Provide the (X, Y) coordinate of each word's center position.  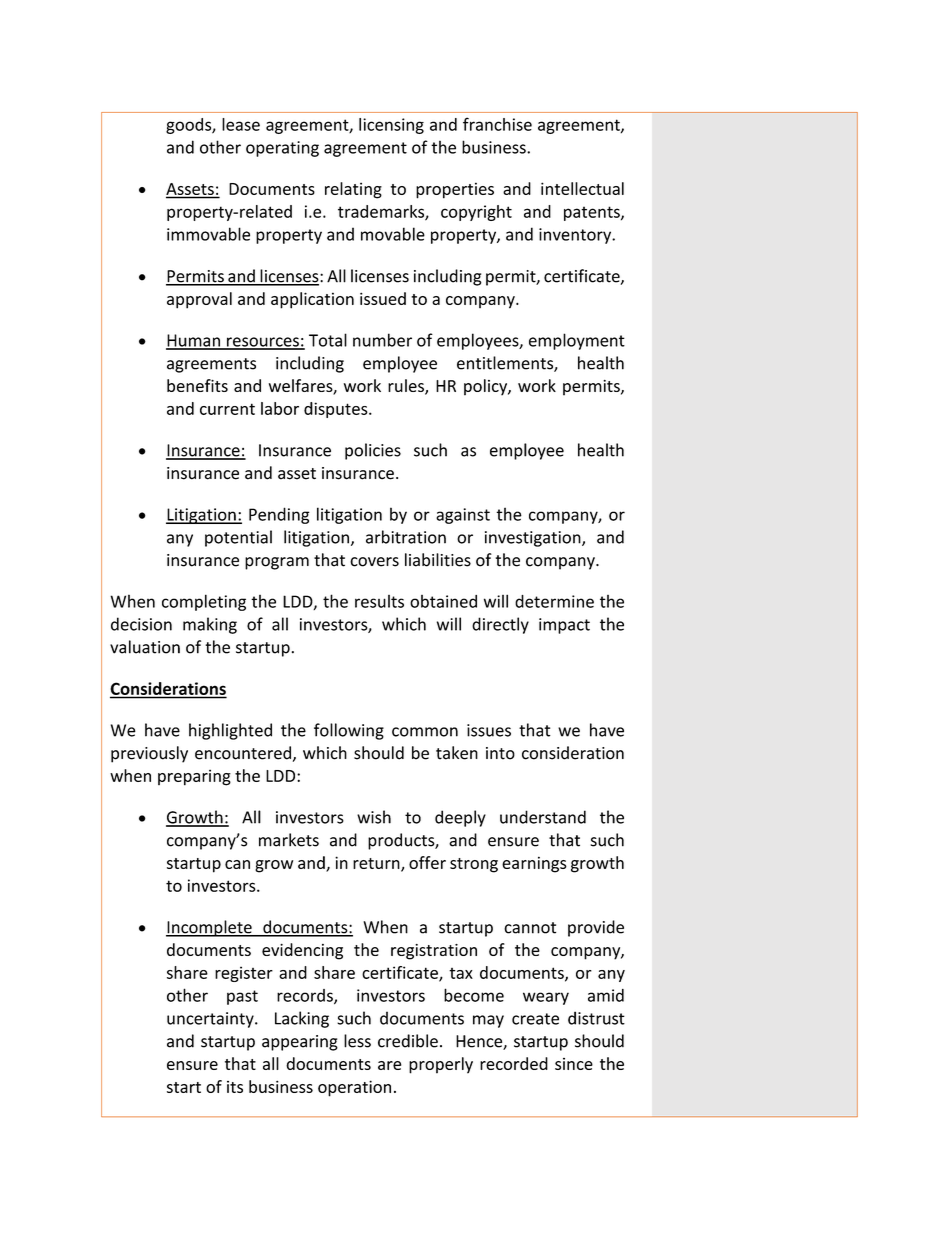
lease (241, 124)
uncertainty (211, 1020)
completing (204, 602)
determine (554, 601)
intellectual (582, 188)
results (379, 601)
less (357, 1041)
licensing (391, 126)
